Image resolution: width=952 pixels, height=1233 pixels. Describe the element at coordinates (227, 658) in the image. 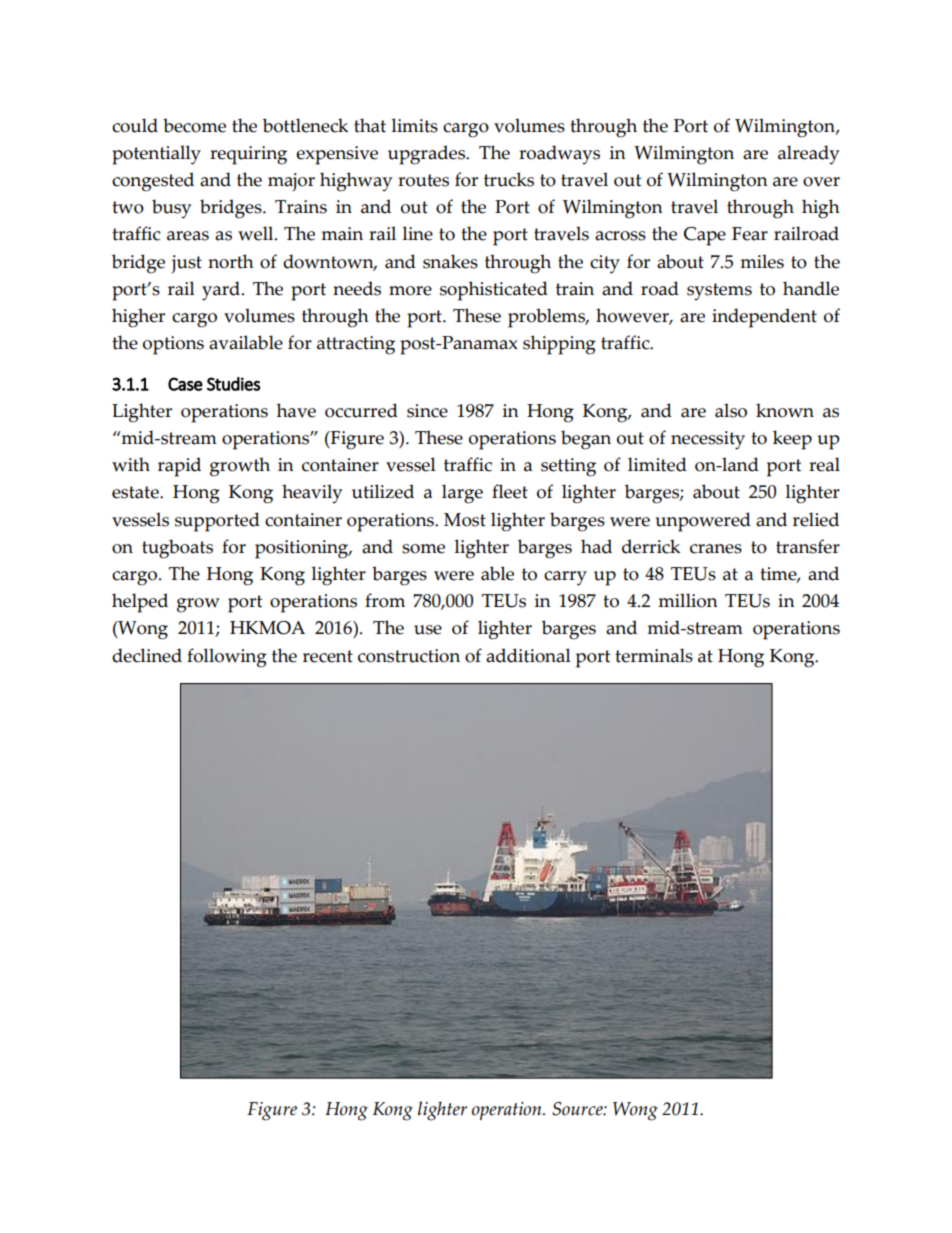

I see `following` at that location.
